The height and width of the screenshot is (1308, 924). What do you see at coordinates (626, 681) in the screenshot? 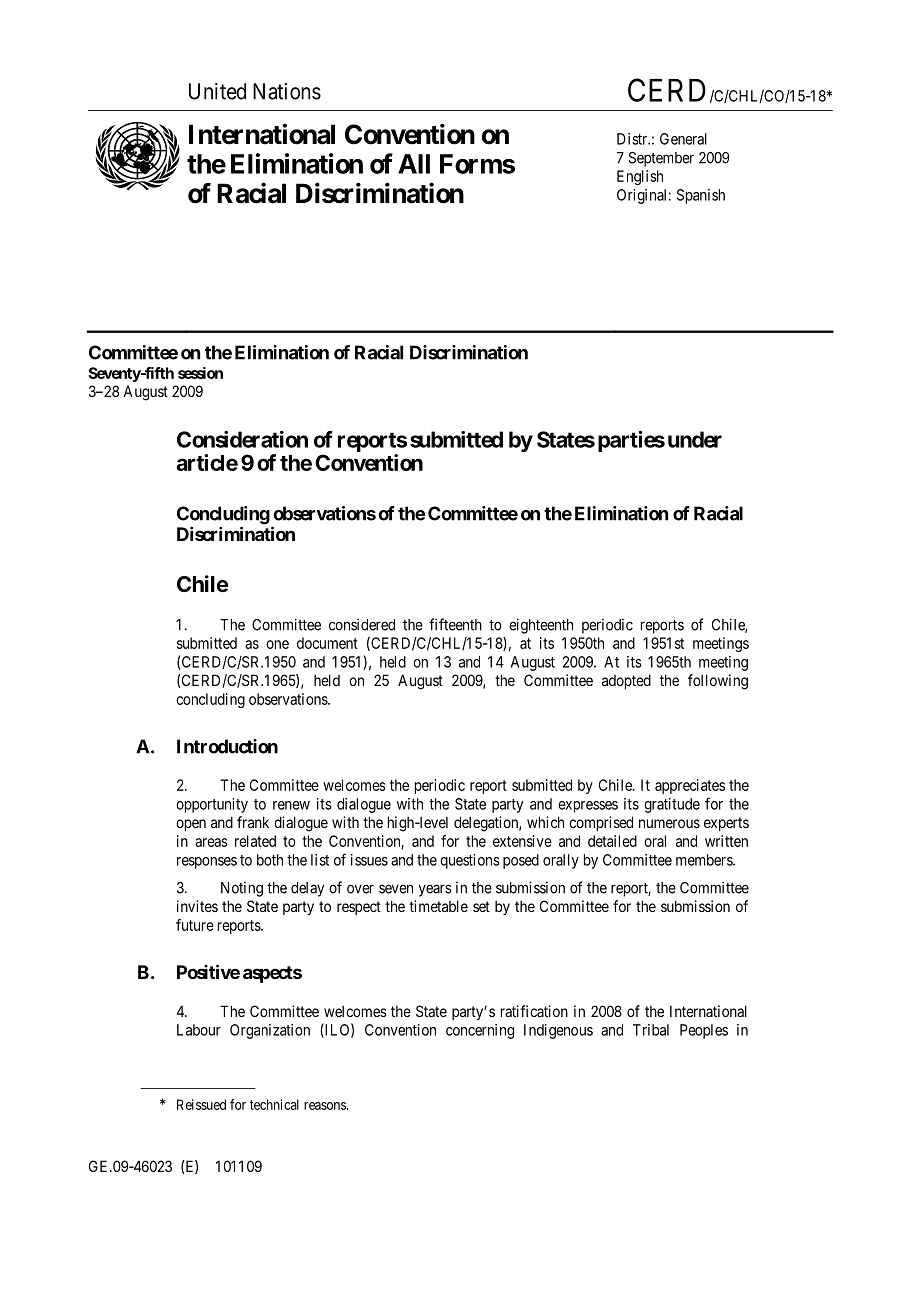
I see `adopted` at bounding box center [626, 681].
